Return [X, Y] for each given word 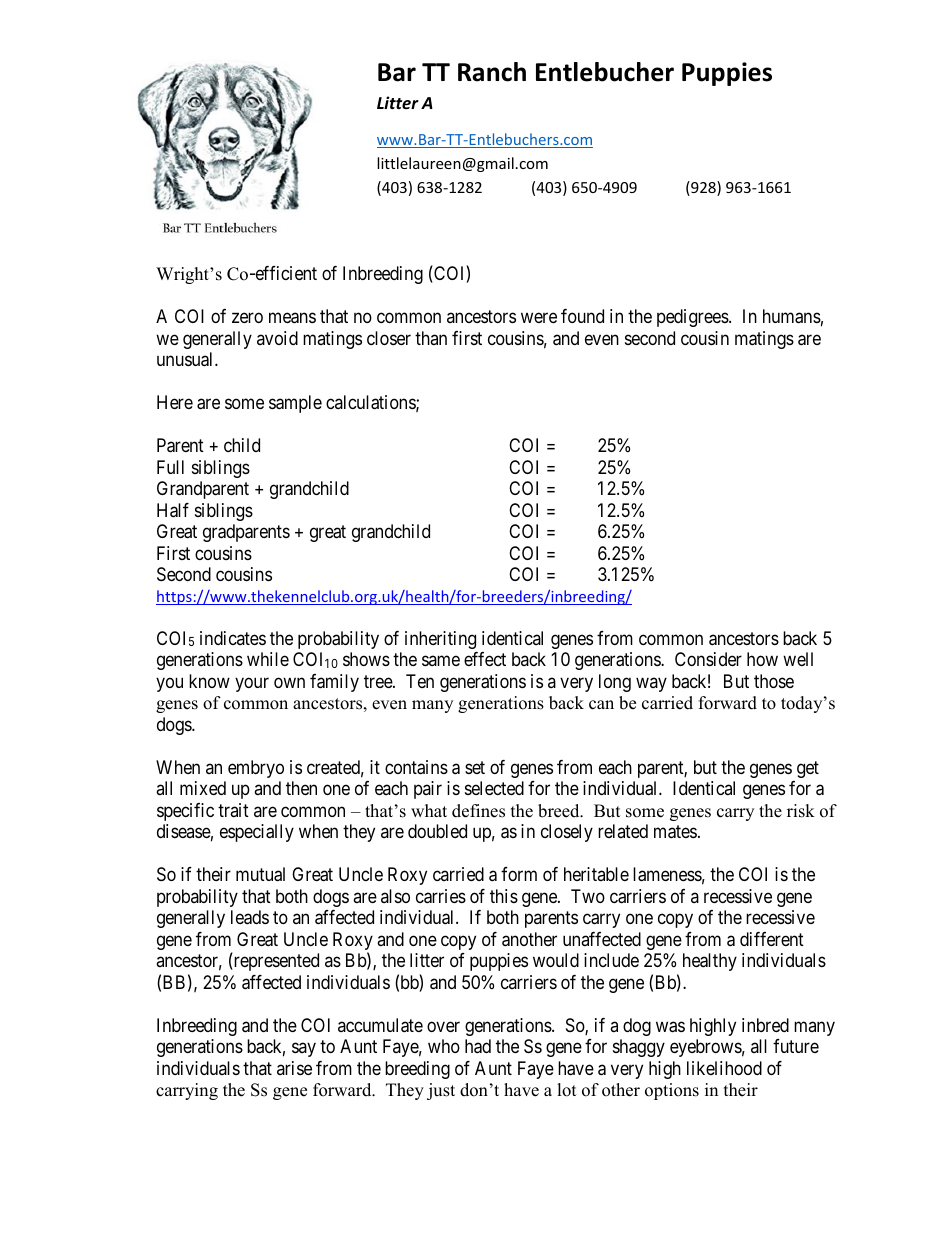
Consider [708, 659]
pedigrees [693, 318]
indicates [233, 638]
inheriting [440, 640]
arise [294, 1068]
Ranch [492, 72]
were [539, 318]
